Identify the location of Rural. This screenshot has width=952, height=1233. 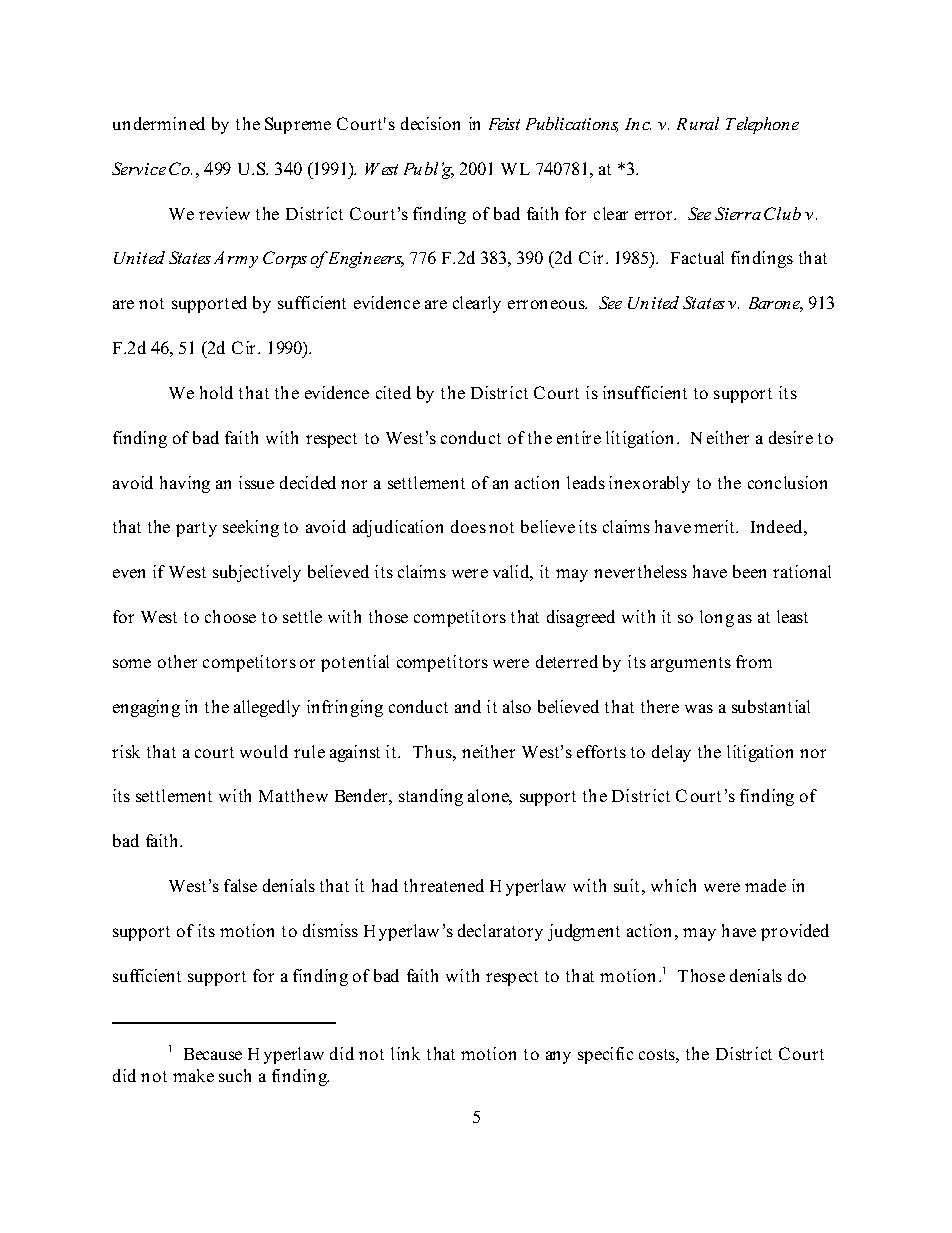
(698, 123).
